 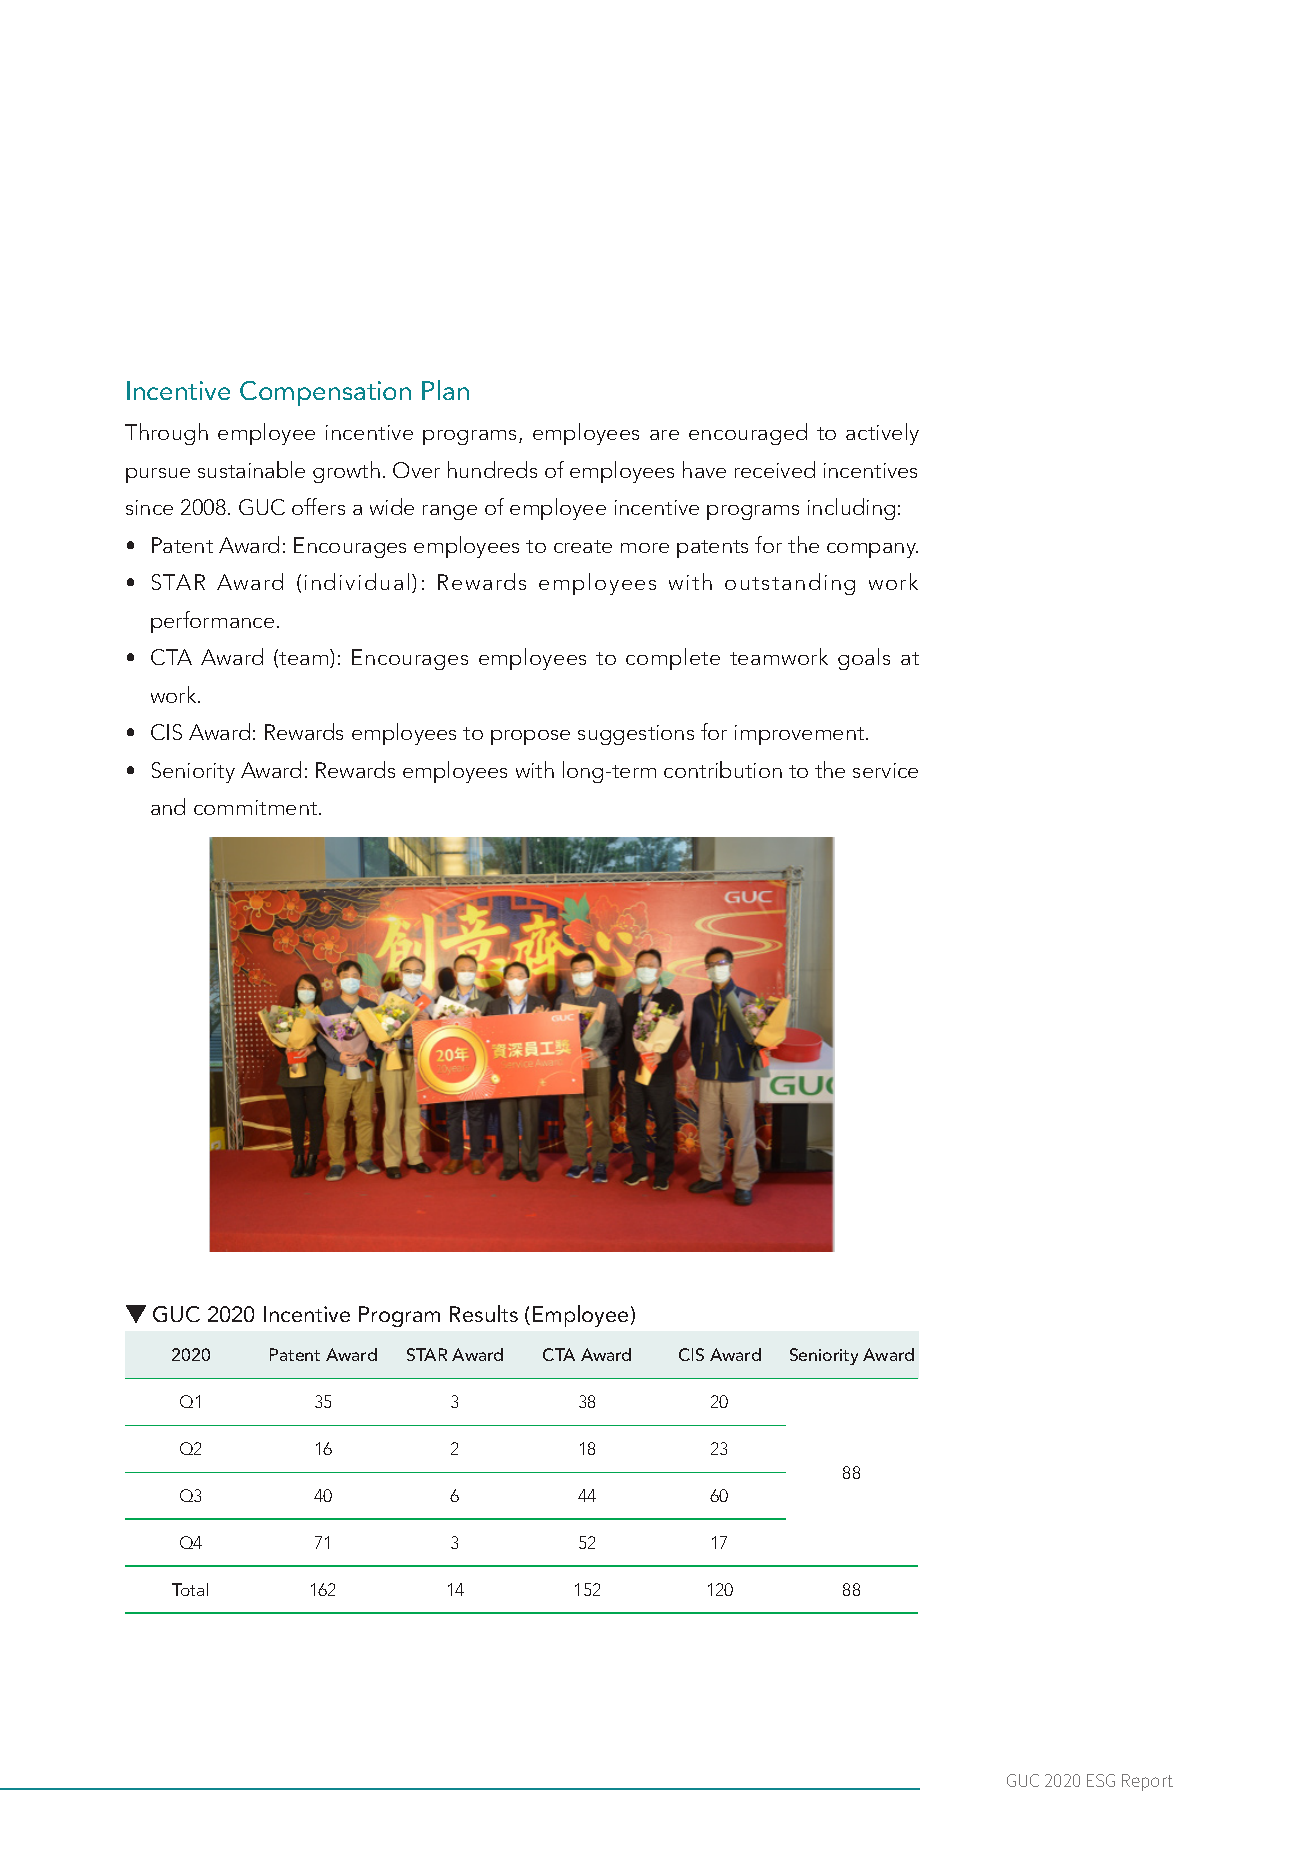 I want to click on contribution, so click(x=723, y=769).
